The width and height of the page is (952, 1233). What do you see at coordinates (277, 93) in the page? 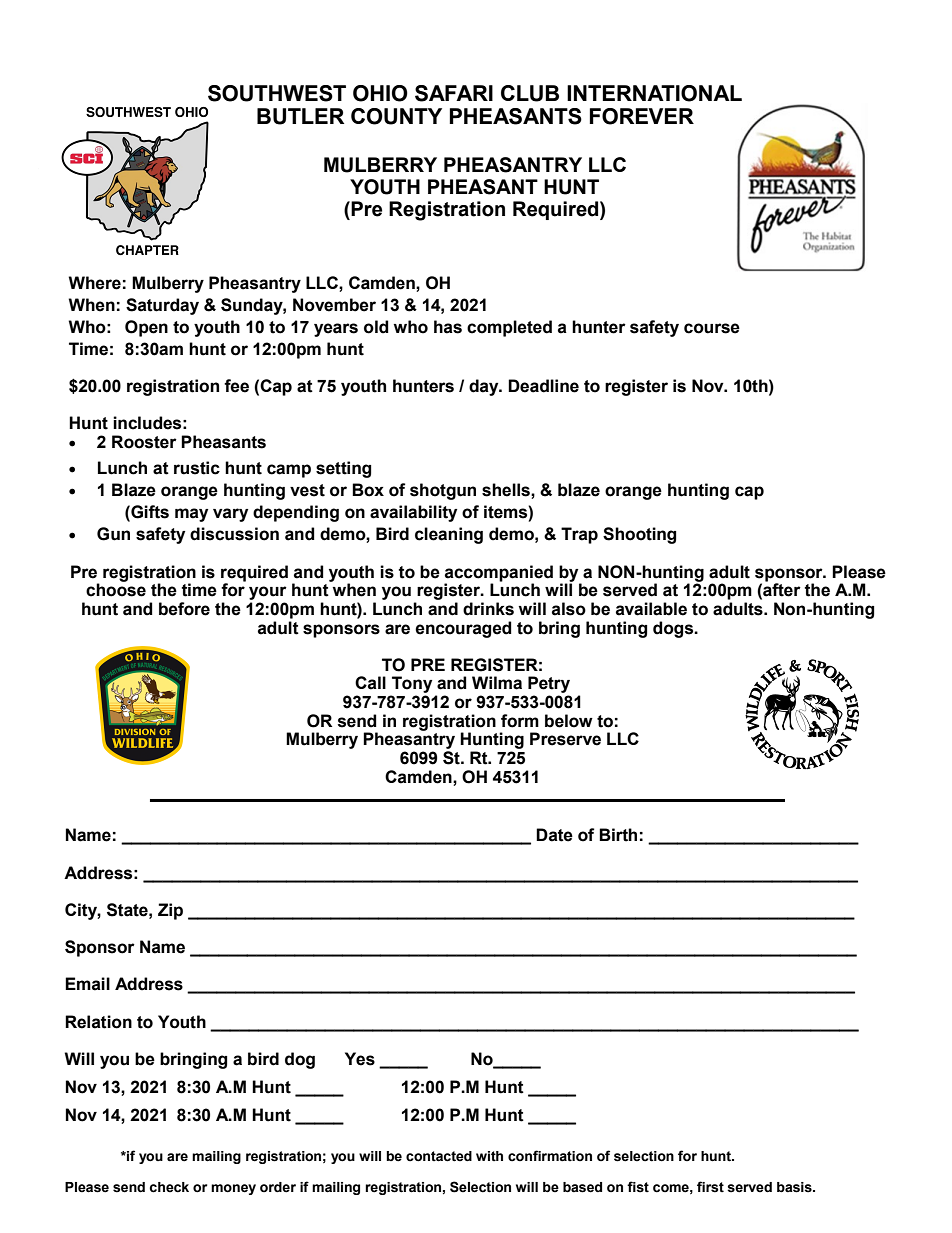
I see `SOUTHWEST` at bounding box center [277, 93].
